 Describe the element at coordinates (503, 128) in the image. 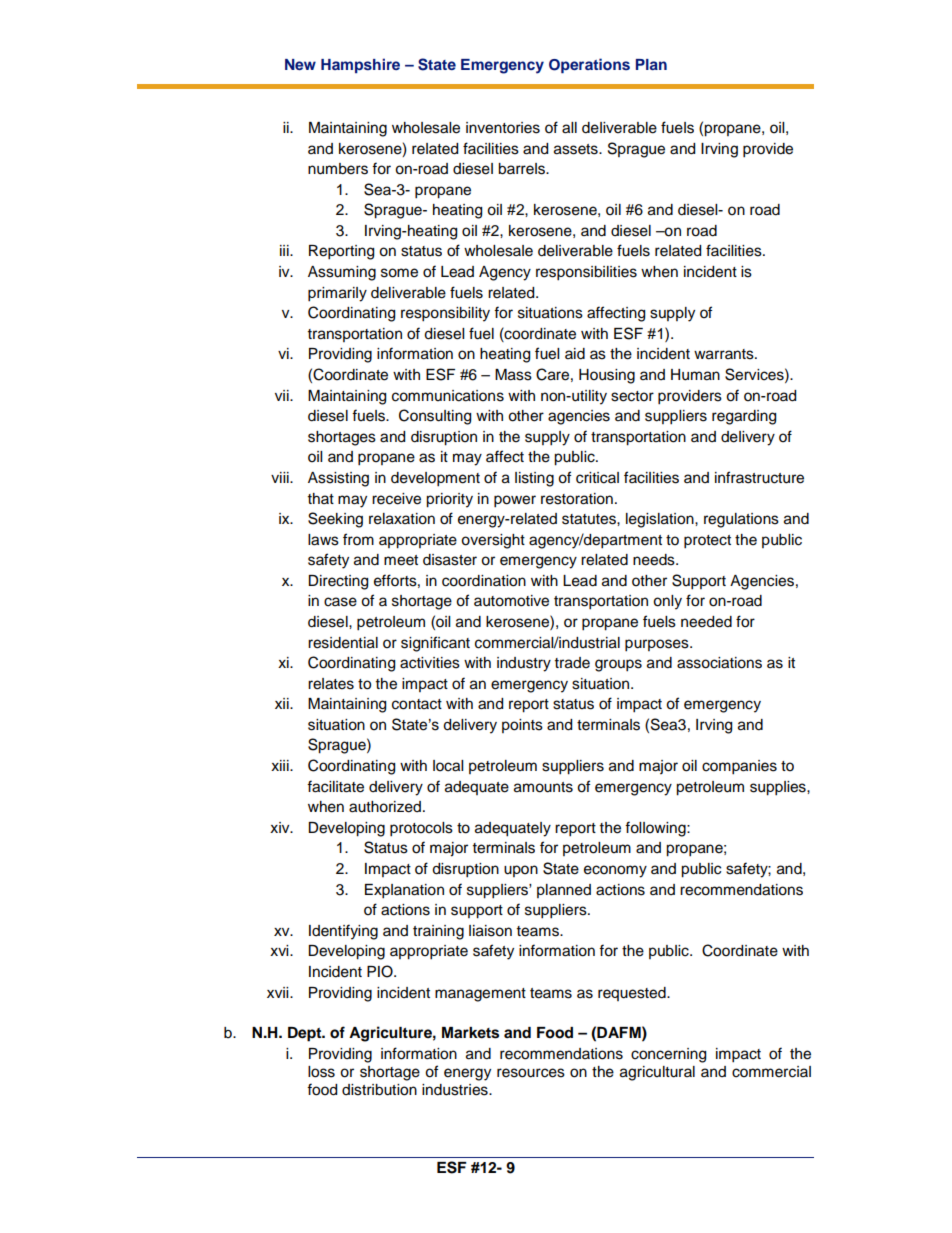

I see `inventories` at that location.
